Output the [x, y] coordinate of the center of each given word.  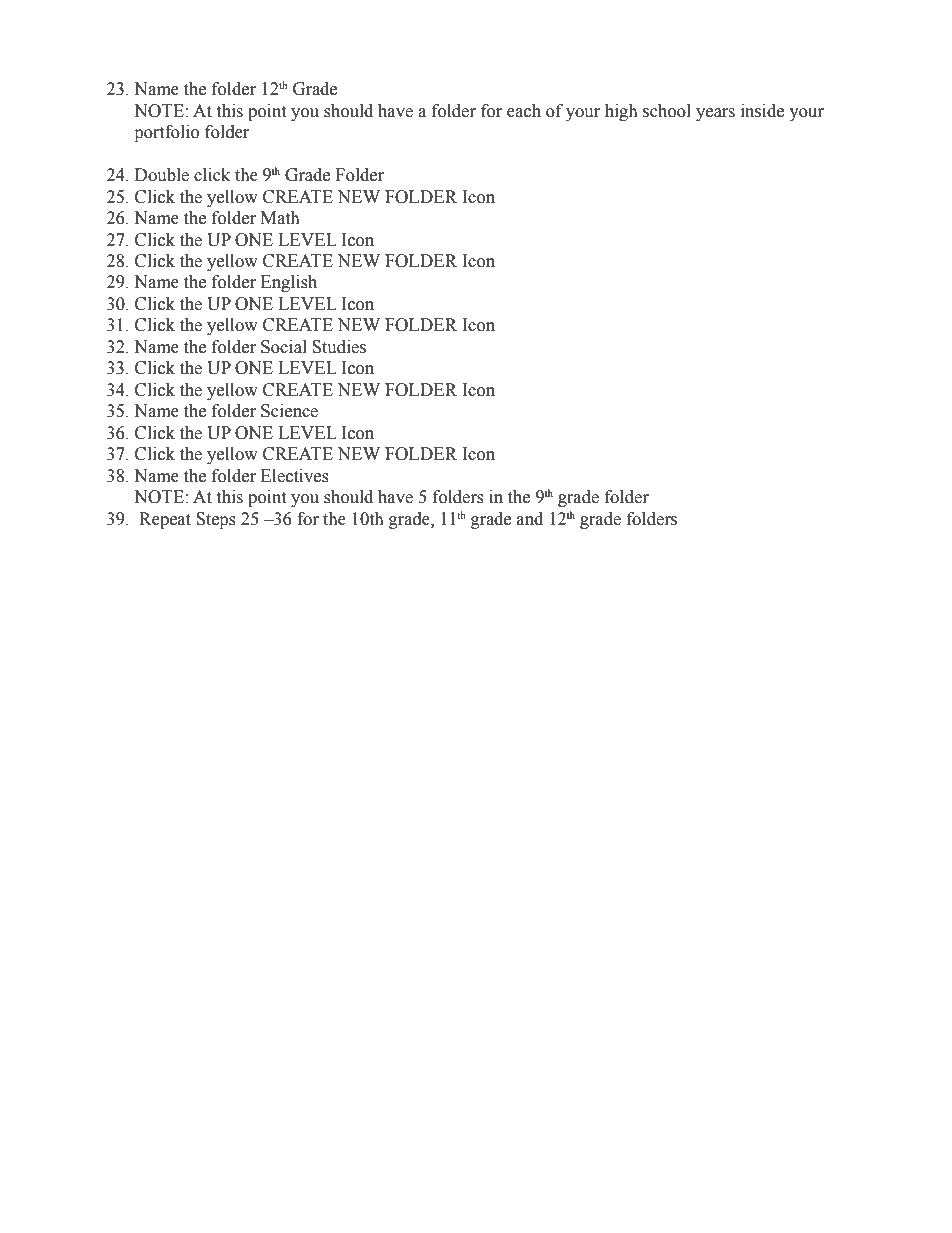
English [289, 283]
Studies [339, 347]
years [715, 114]
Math [280, 218]
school [667, 111]
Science [289, 411]
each [524, 111]
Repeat [165, 520]
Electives [295, 476]
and [530, 519]
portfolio [166, 133]
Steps [216, 520]
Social [284, 347]
